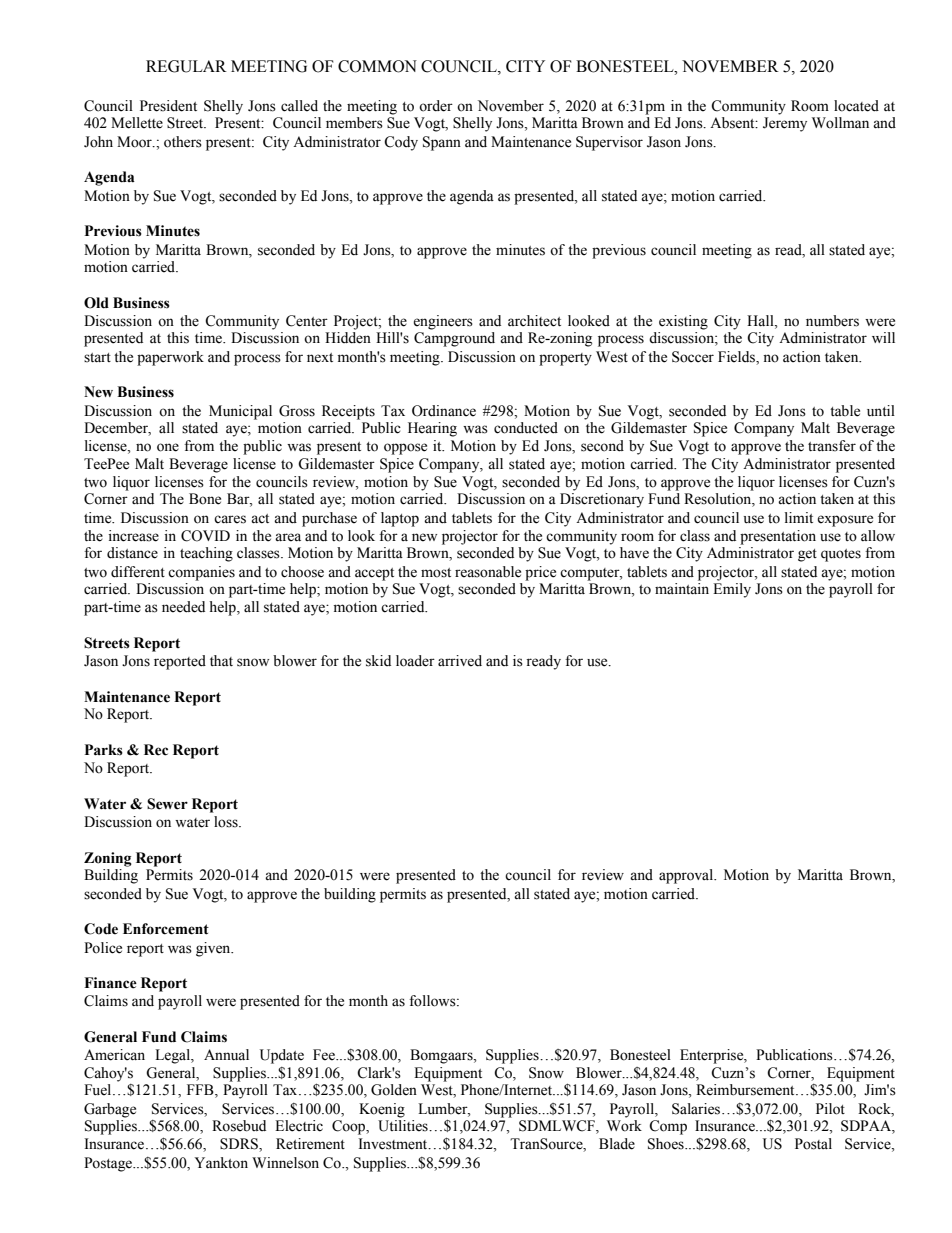  Describe the element at coordinates (167, 804) in the image. I see `Sewer` at that location.
